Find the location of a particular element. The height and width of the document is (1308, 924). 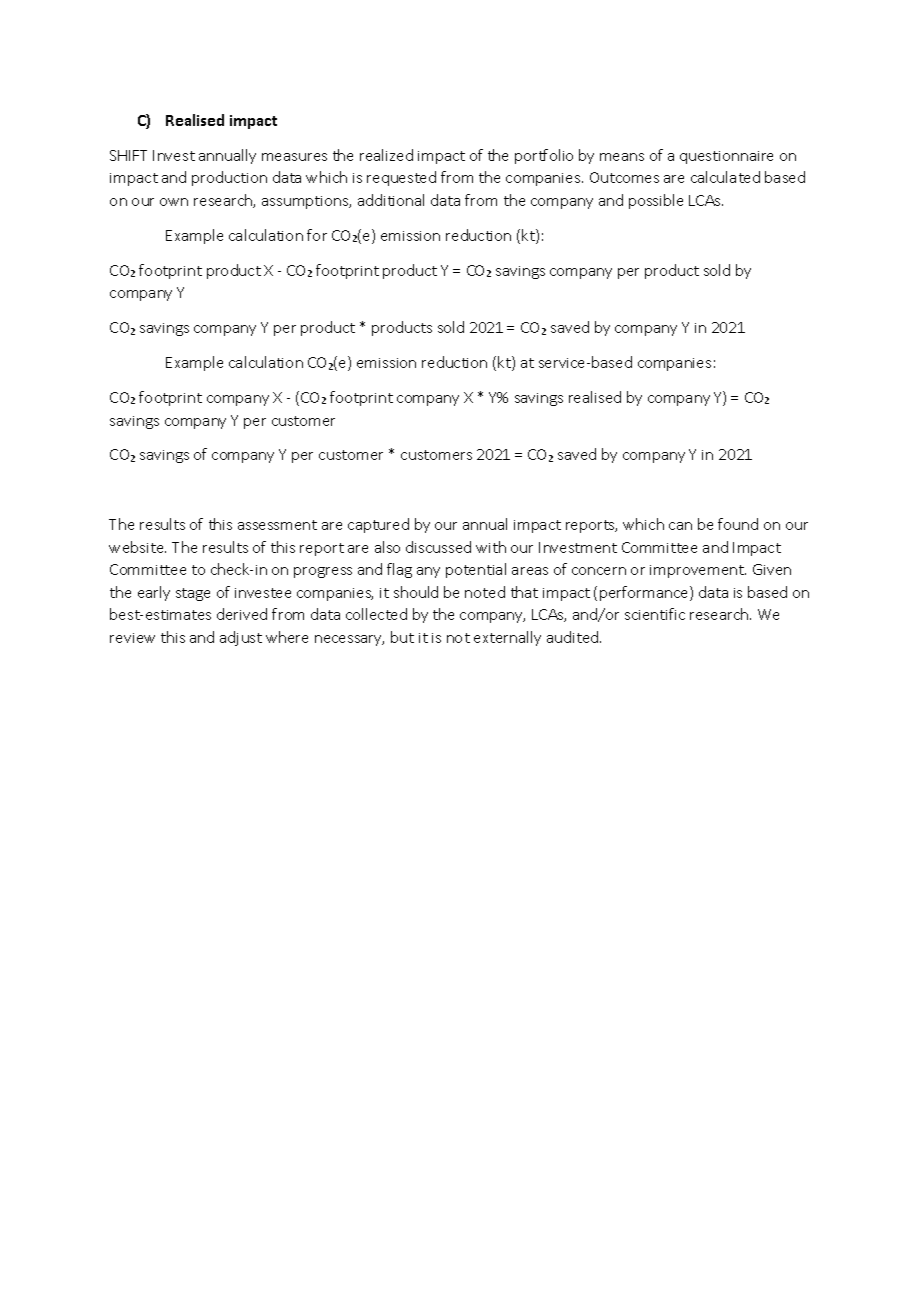

possible is located at coordinates (656, 201).
